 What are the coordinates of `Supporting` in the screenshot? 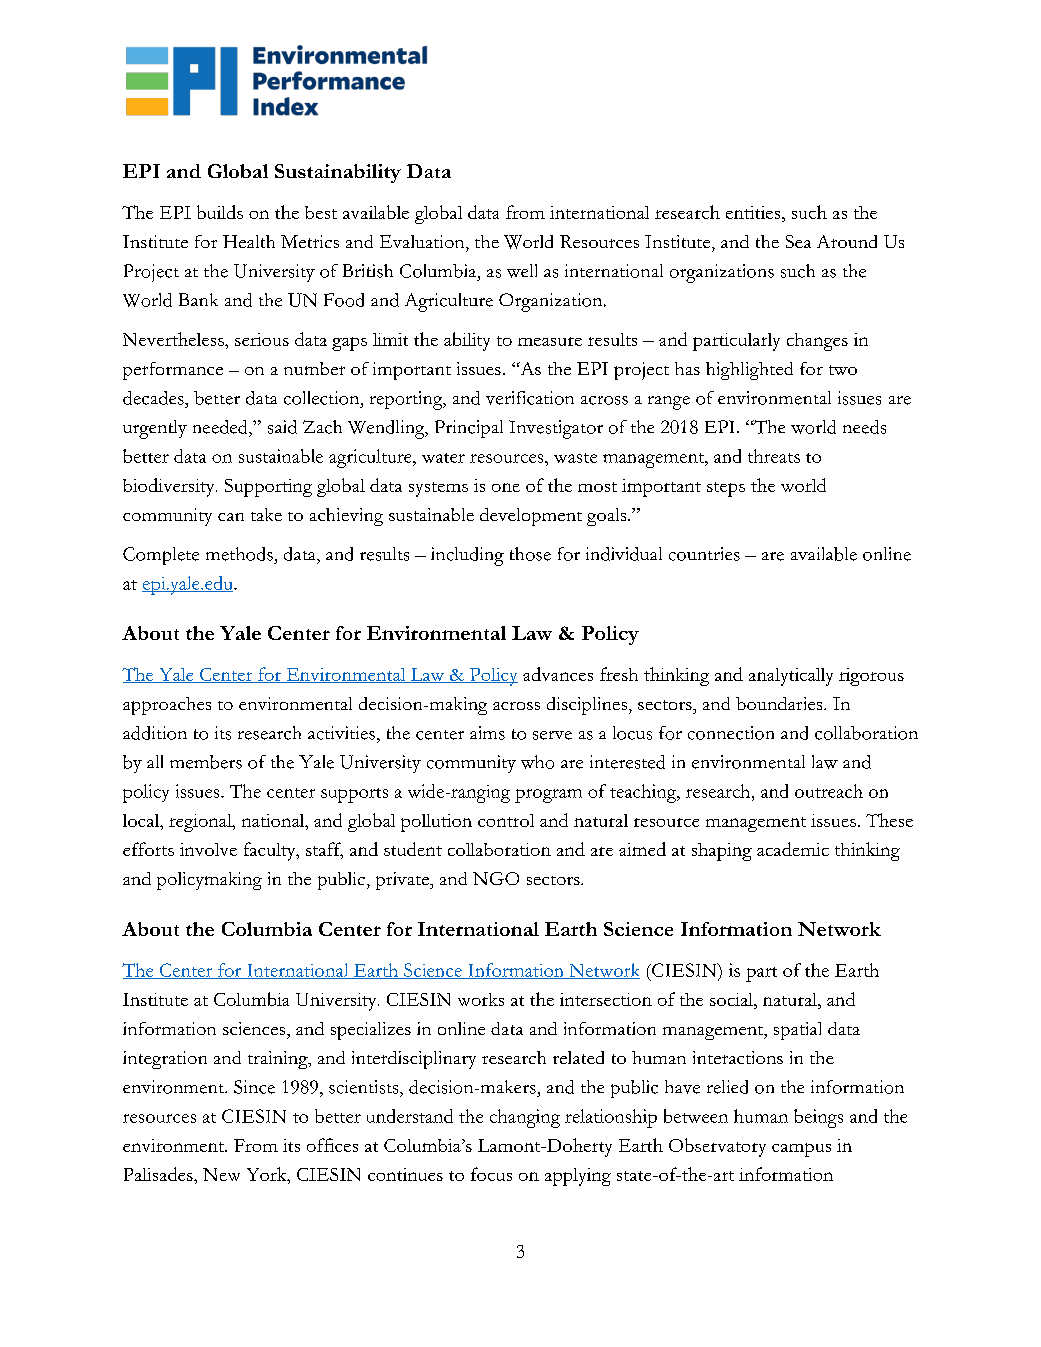 It's located at (268, 488).
